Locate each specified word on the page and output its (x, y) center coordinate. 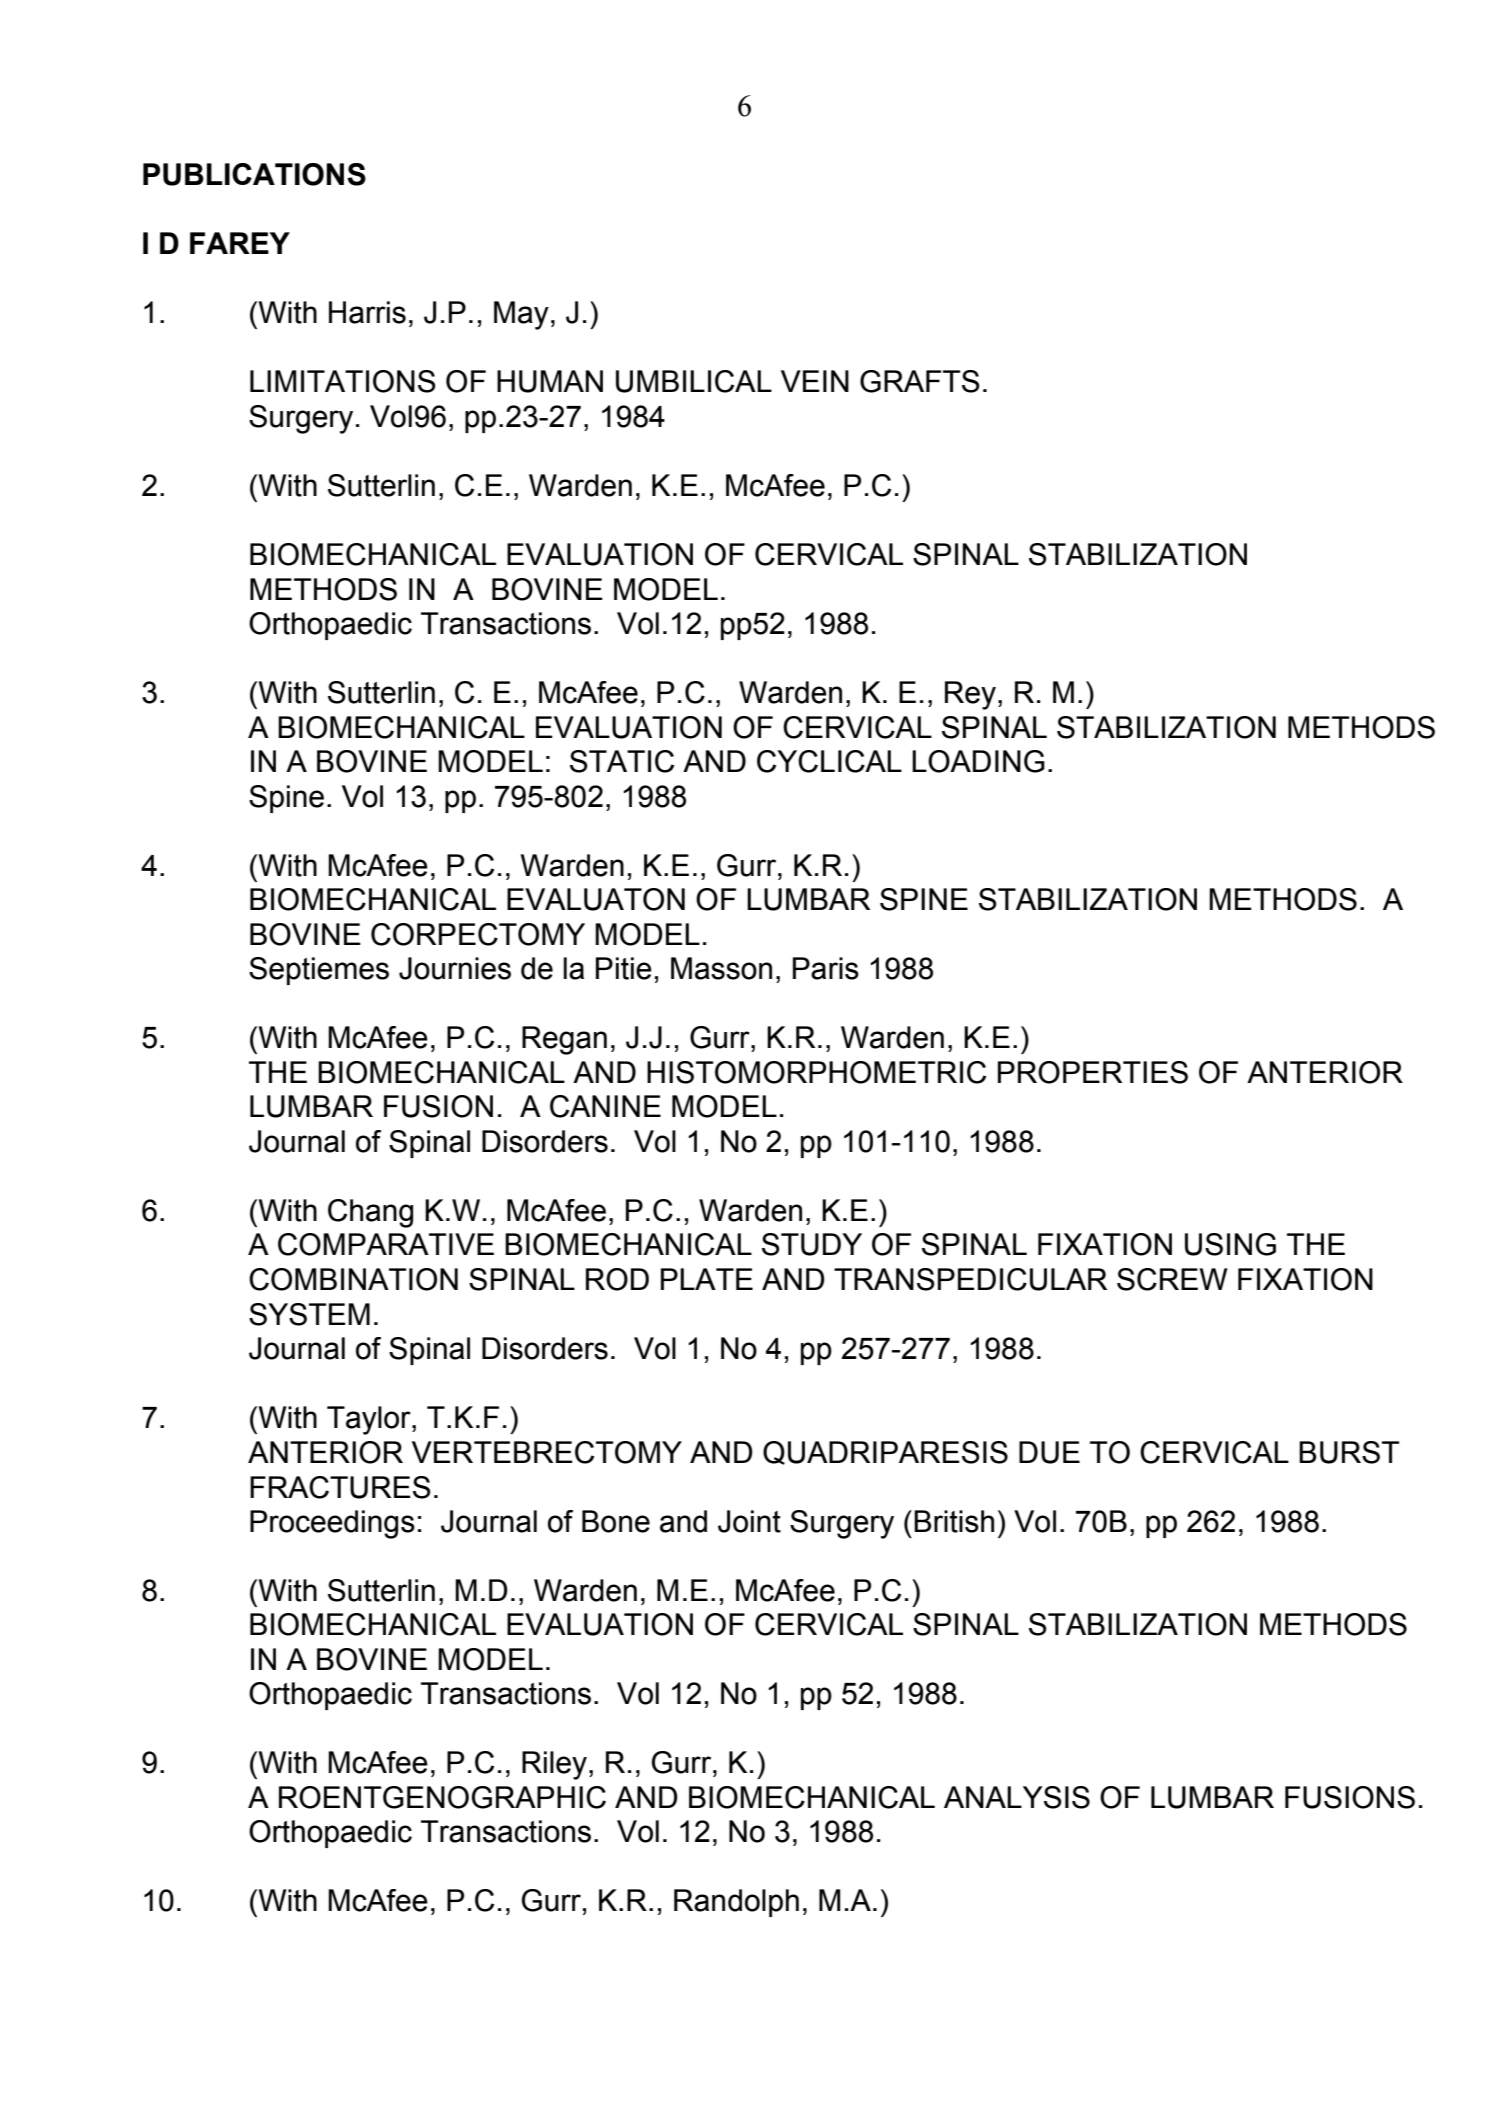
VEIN (815, 381)
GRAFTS (920, 381)
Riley (554, 1765)
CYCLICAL (829, 761)
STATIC (622, 761)
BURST (1349, 1452)
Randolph (736, 1903)
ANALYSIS (1017, 1797)
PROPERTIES (1093, 1072)
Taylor (370, 1420)
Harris (367, 312)
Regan (564, 1040)
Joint (749, 1521)
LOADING (978, 761)
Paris (826, 968)
